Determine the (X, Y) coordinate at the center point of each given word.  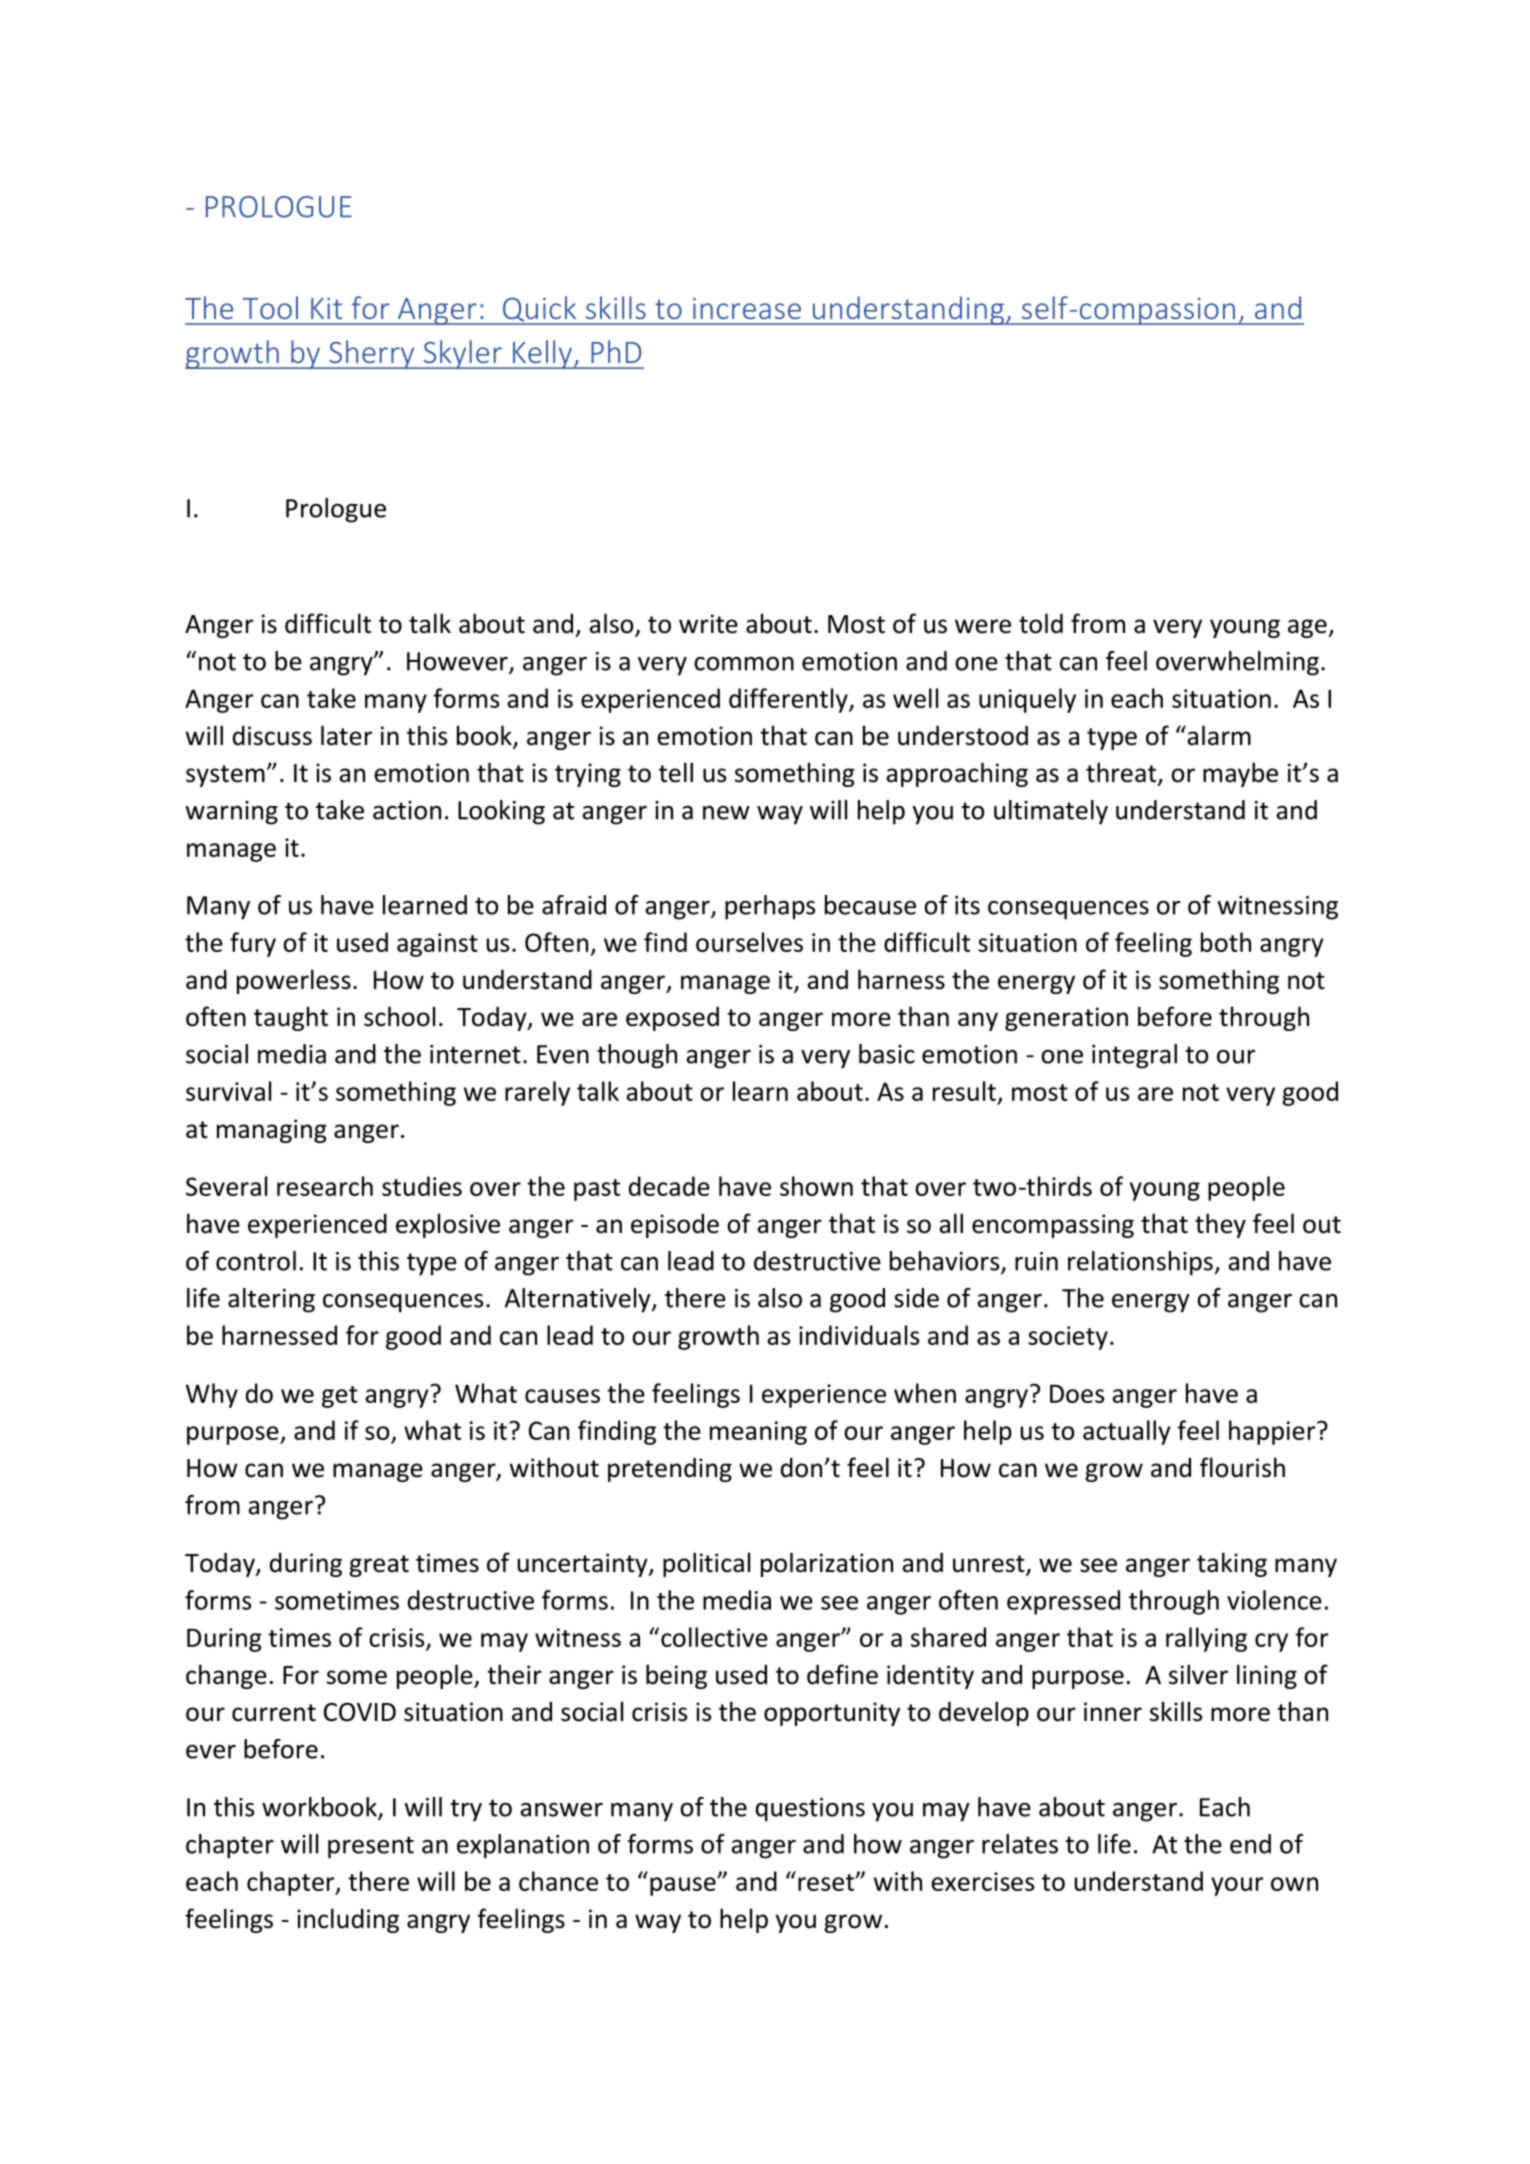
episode (675, 1225)
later (346, 735)
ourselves (749, 942)
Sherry (372, 354)
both (1226, 942)
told (1041, 623)
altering (271, 1300)
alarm (1218, 735)
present (371, 1847)
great (379, 1566)
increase (747, 308)
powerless (294, 981)
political (706, 1564)
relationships (1140, 1263)
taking (1232, 1564)
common (744, 664)
